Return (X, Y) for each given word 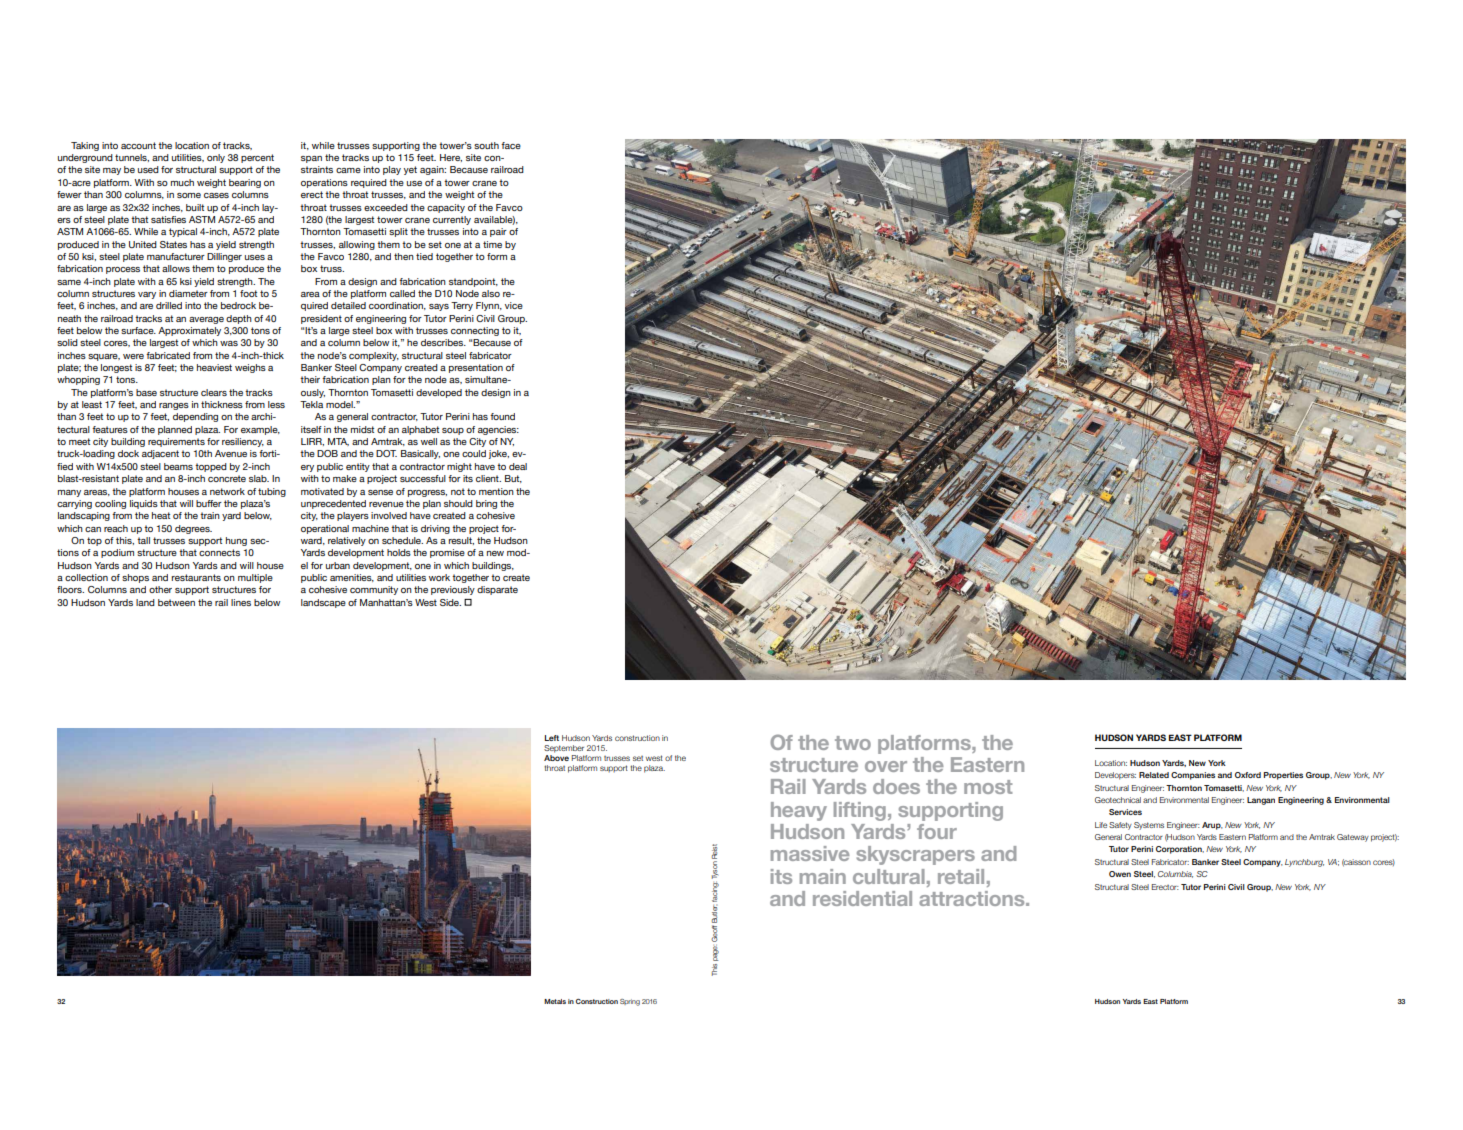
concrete (227, 478)
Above (556, 758)
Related (1154, 775)
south (486, 145)
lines (241, 602)
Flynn (488, 306)
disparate (497, 590)
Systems (1149, 826)
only (216, 158)
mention (496, 491)
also (491, 293)
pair (498, 232)
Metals (555, 1001)
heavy (799, 811)
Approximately (189, 331)
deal (518, 466)
